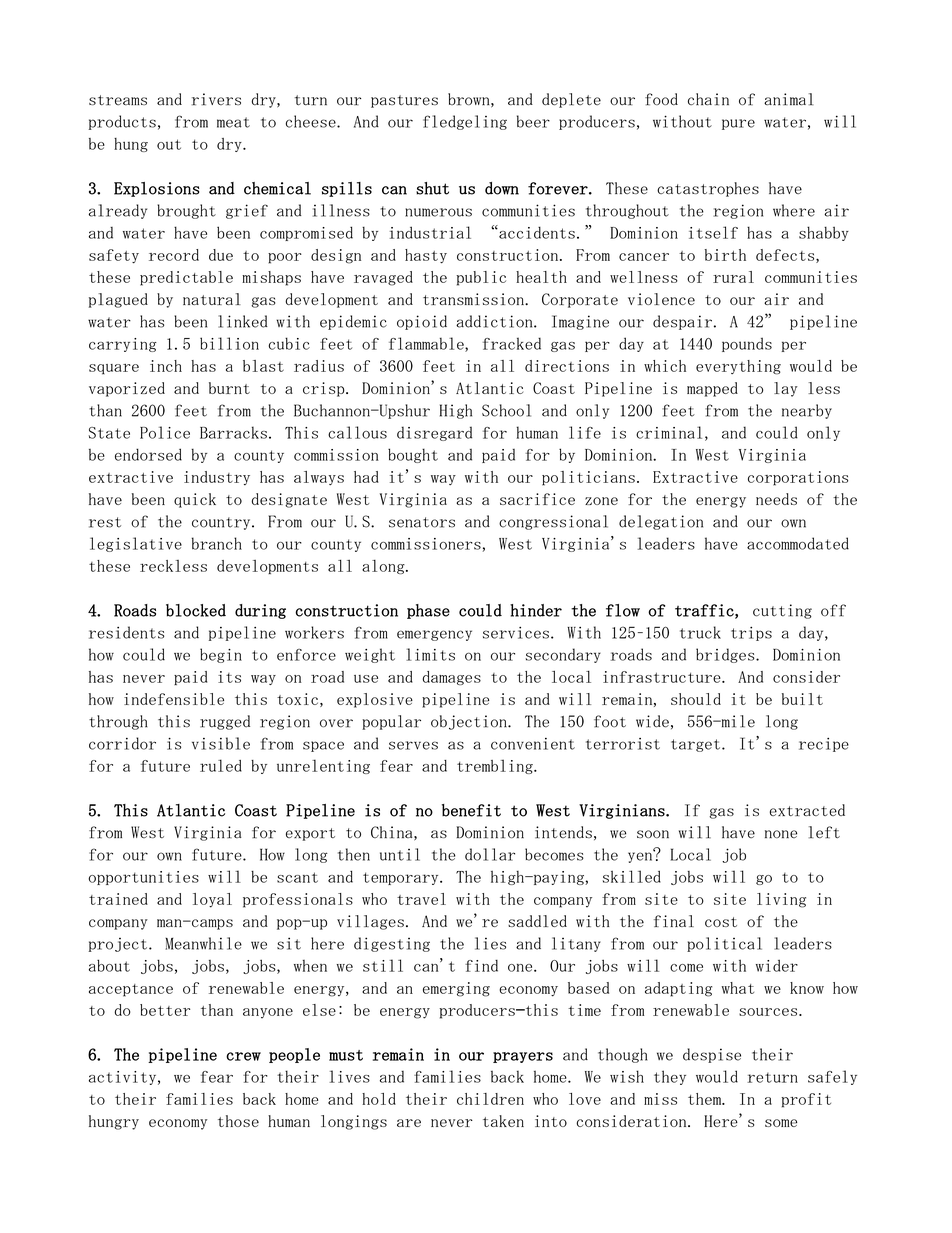  What do you see at coordinates (238, 1121) in the screenshot?
I see `those` at bounding box center [238, 1121].
